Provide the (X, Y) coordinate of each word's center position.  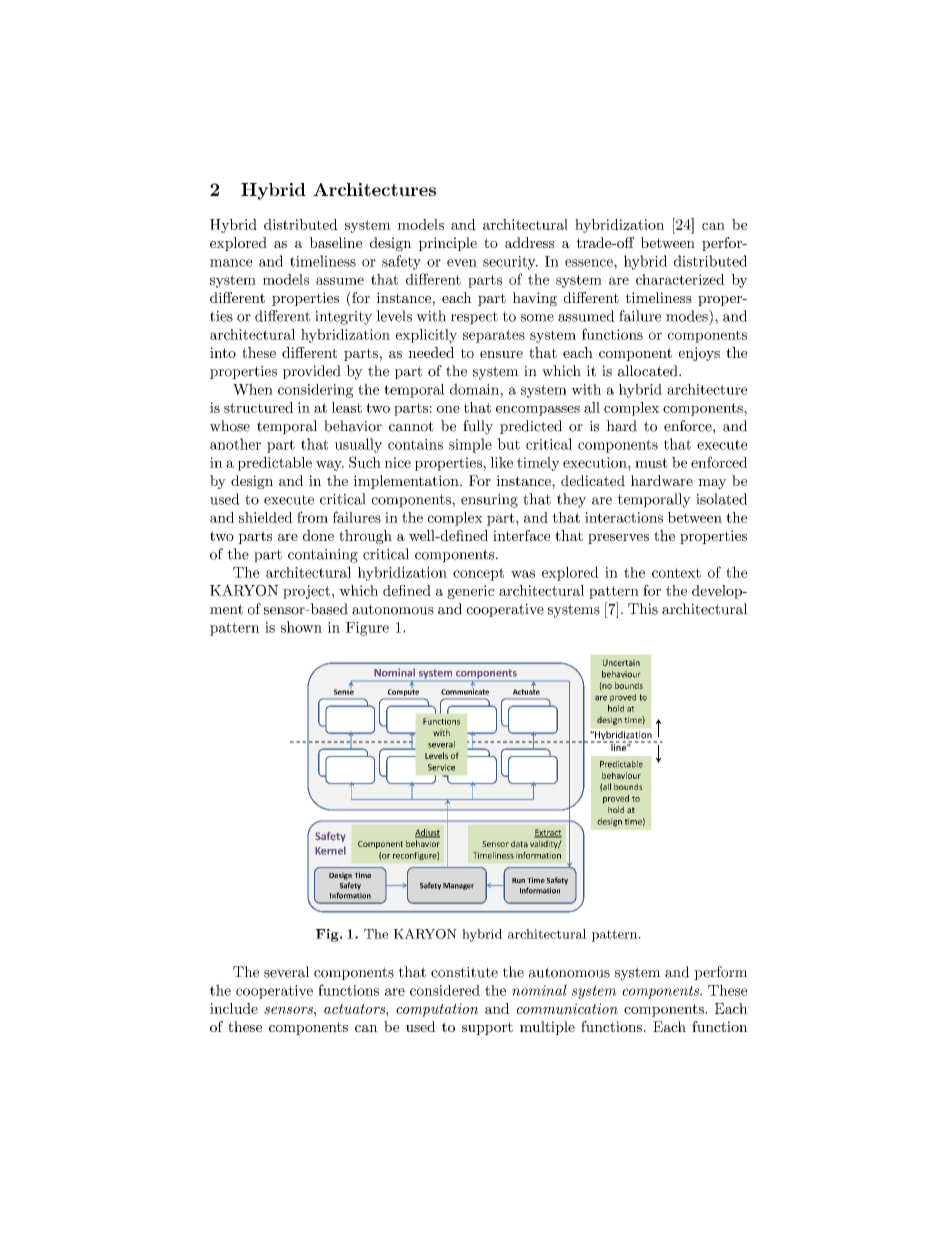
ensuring (489, 501)
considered (445, 990)
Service (441, 767)
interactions (624, 517)
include (234, 1008)
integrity (343, 318)
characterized (680, 279)
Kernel (330, 850)
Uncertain (621, 662)
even (462, 263)
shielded (266, 517)
